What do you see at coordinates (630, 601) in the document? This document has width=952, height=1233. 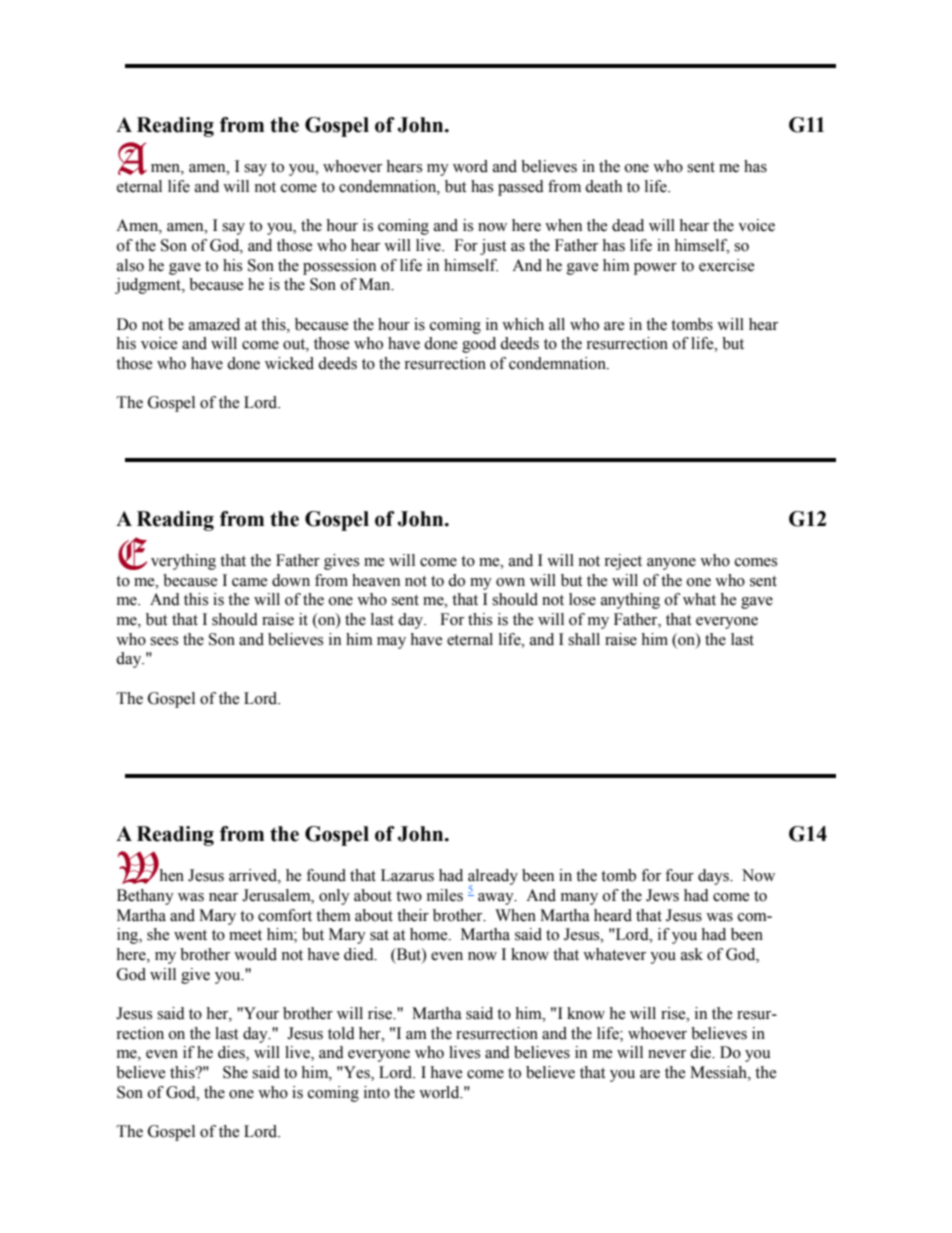 I see `anything` at bounding box center [630, 601].
